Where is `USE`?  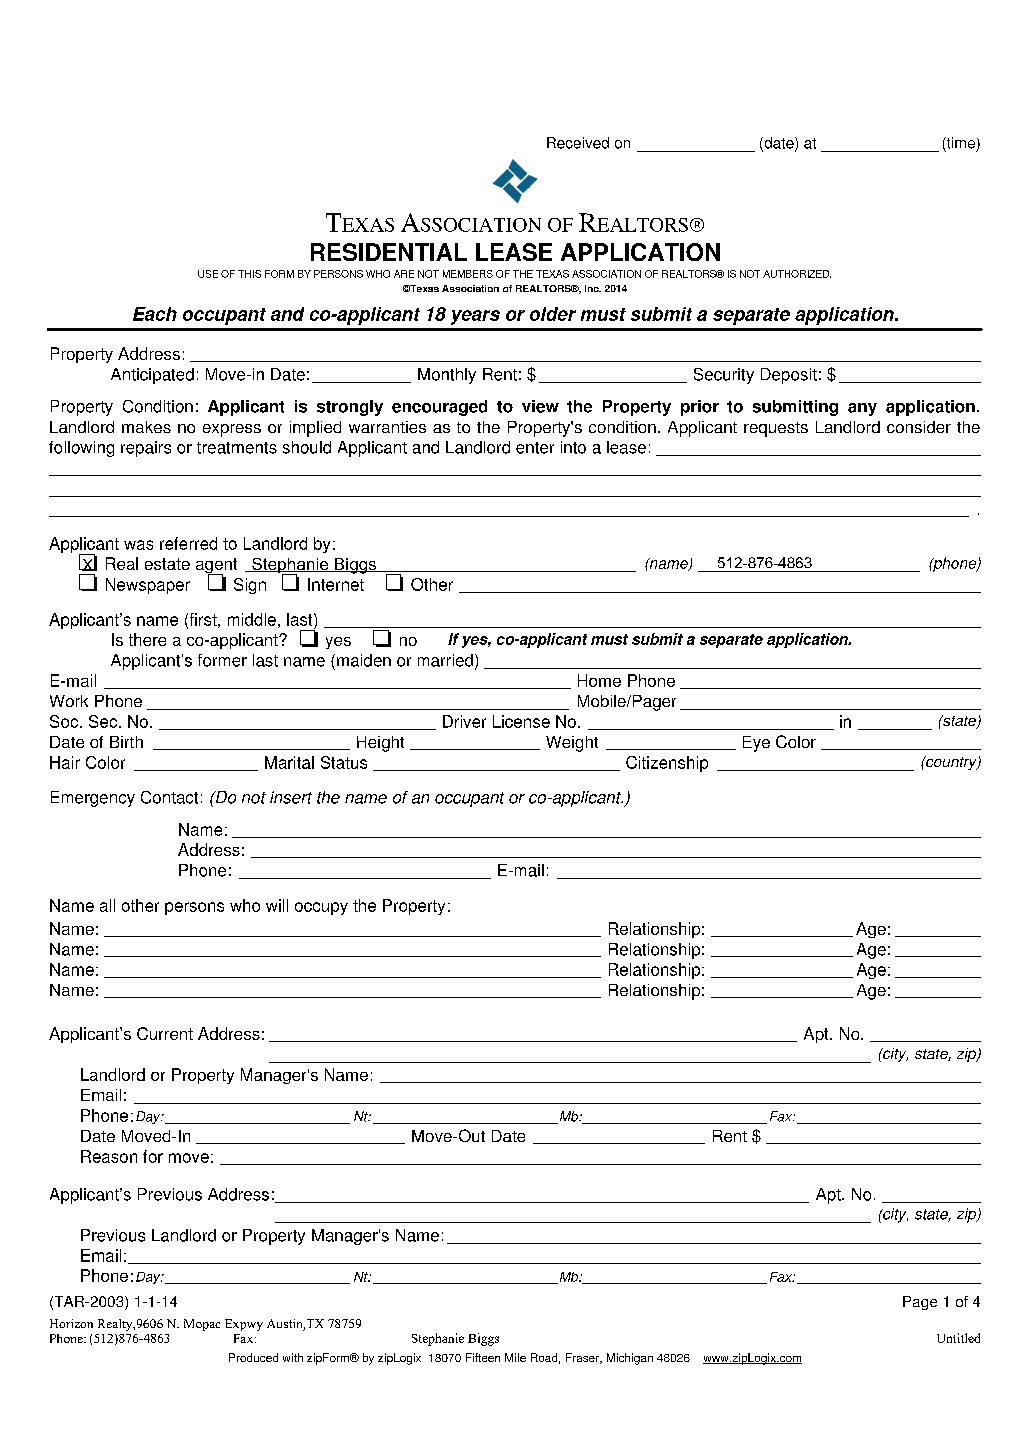 USE is located at coordinates (208, 274).
